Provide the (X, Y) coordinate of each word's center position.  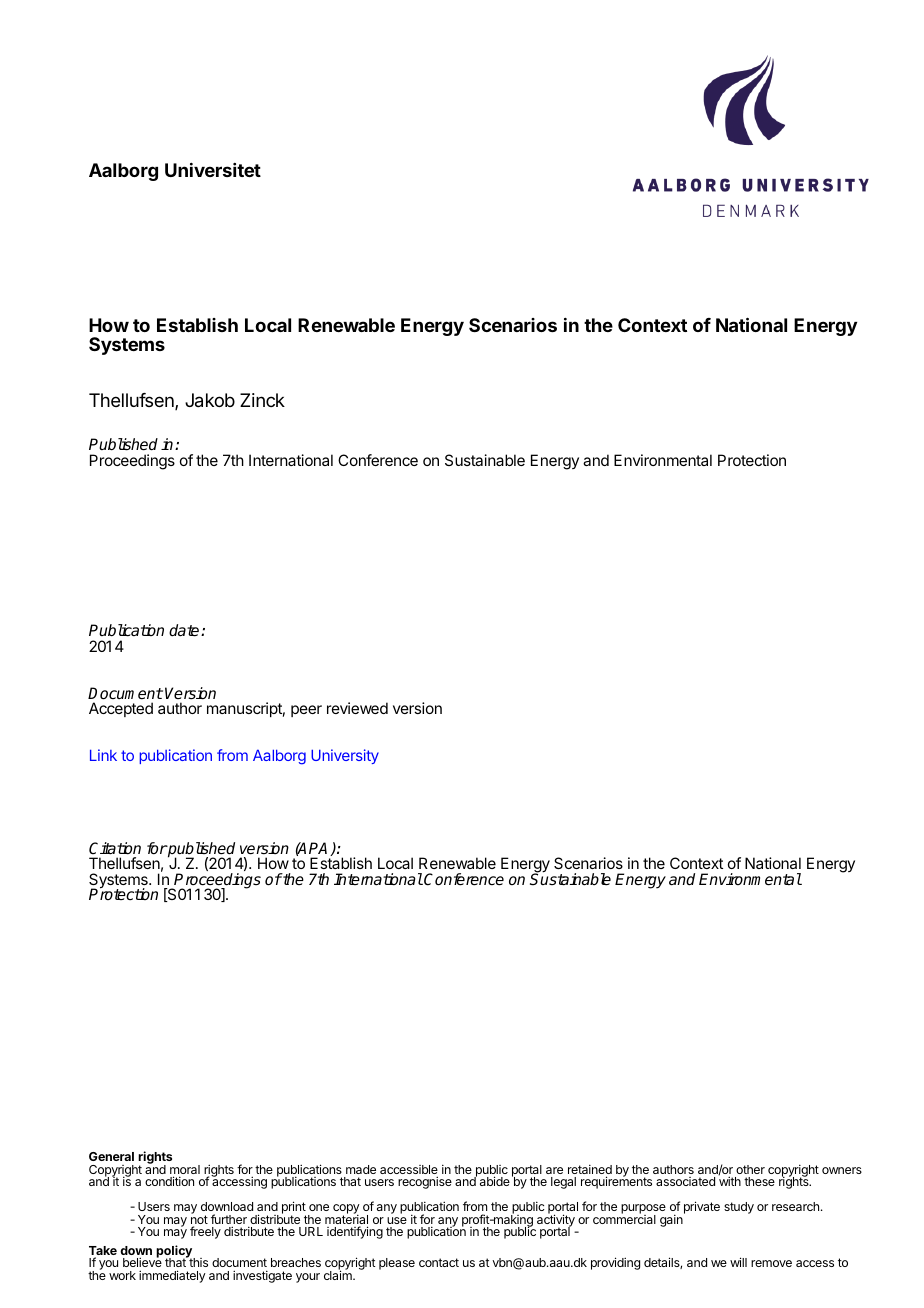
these (759, 1181)
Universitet (213, 170)
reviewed (357, 708)
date (185, 630)
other (750, 1169)
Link (103, 755)
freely (205, 1232)
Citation (115, 848)
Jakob (210, 400)
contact (439, 1262)
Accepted (121, 709)
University (345, 756)
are (554, 1170)
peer (306, 711)
